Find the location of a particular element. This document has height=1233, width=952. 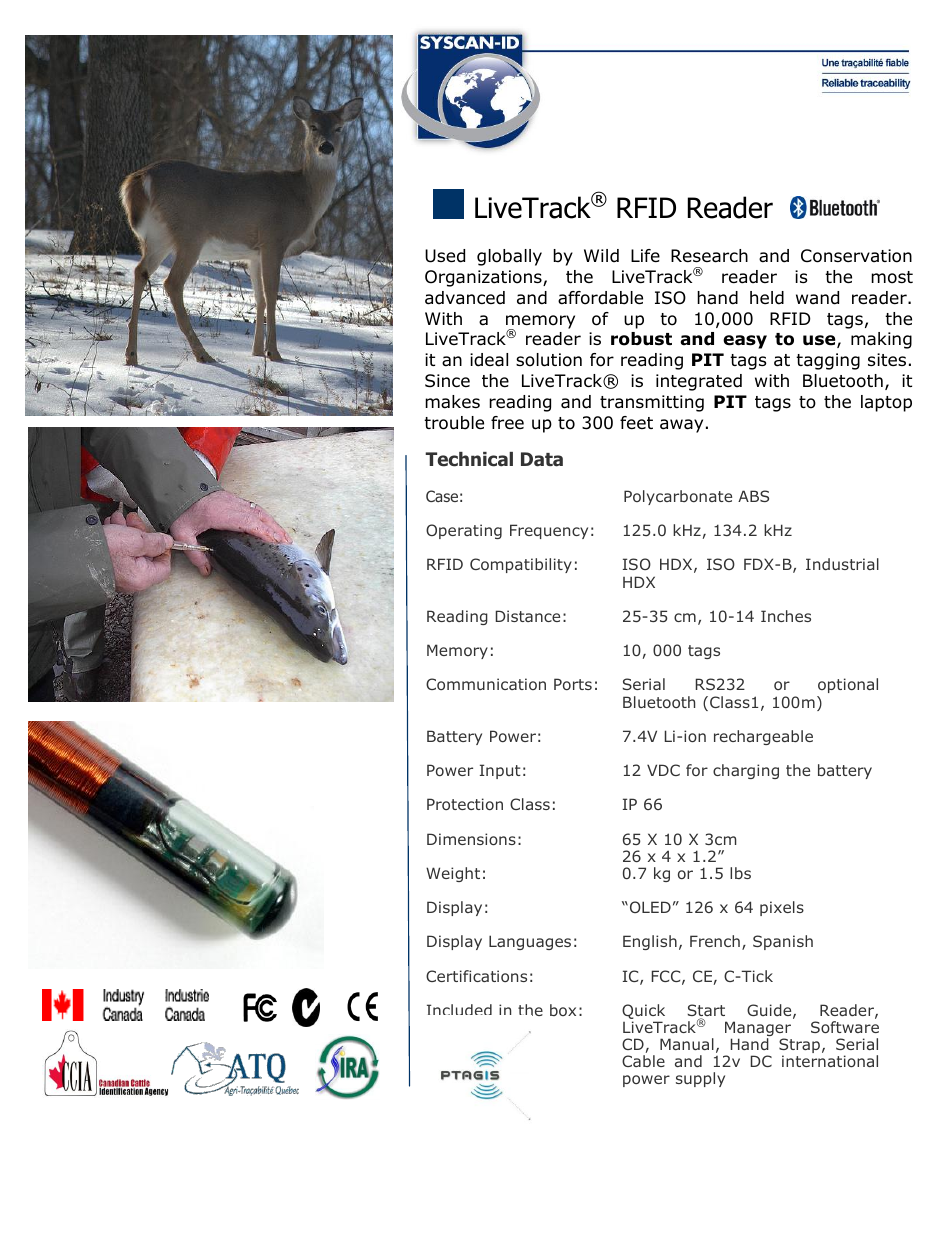

Included is located at coordinates (459, 1009).
